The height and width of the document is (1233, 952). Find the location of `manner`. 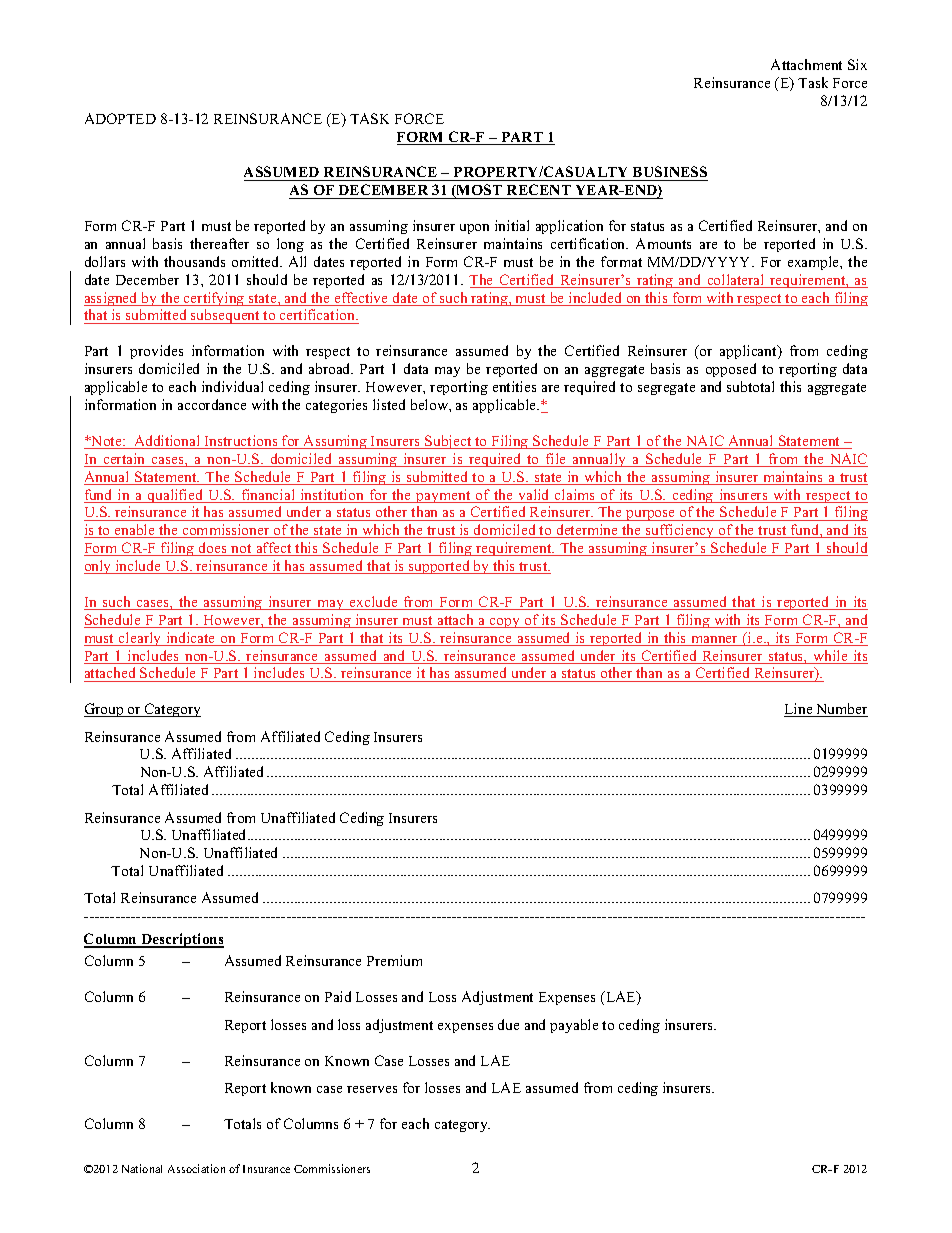

manner is located at coordinates (715, 641).
